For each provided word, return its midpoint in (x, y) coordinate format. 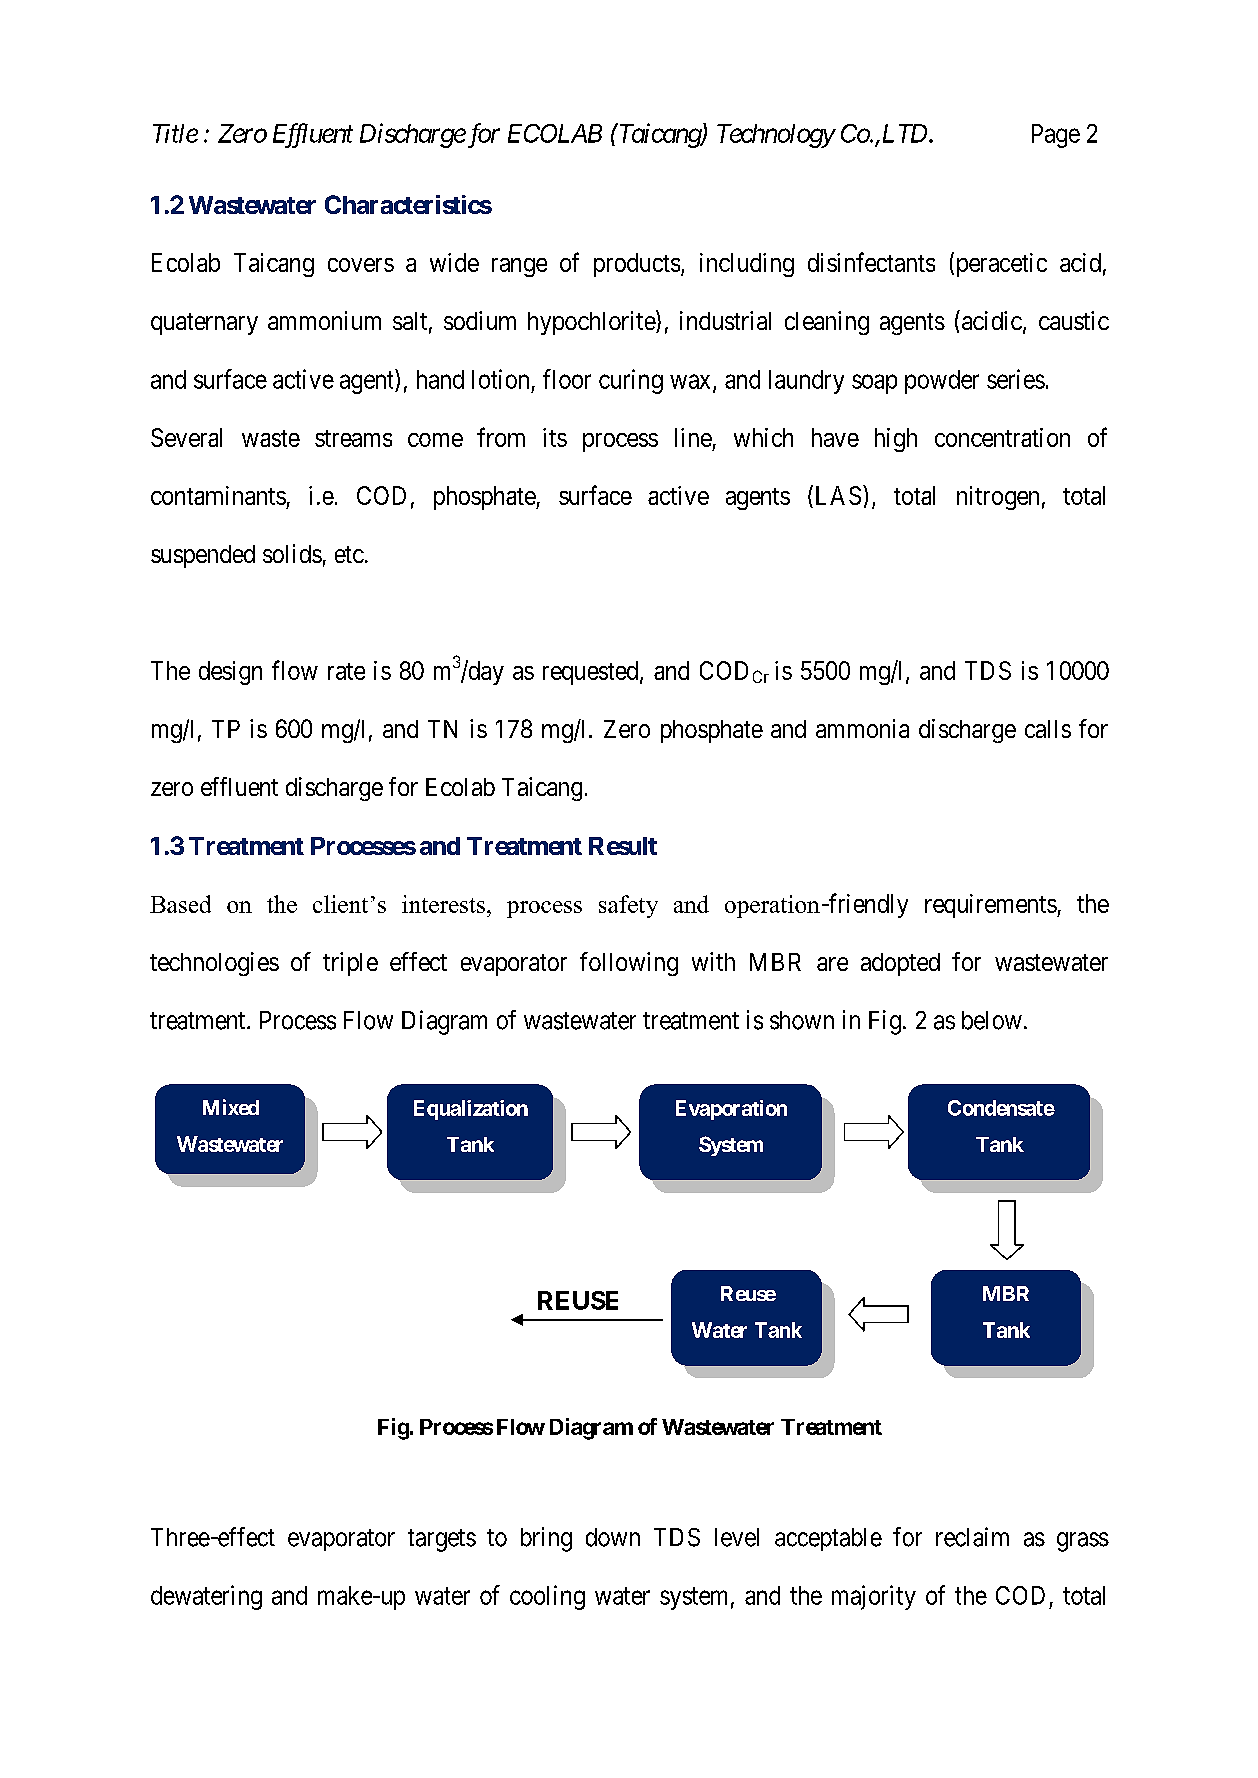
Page (1056, 136)
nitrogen (998, 498)
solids (292, 553)
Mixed (231, 1107)
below (992, 1020)
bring (546, 1539)
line (693, 437)
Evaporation (731, 1110)
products (637, 265)
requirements (991, 906)
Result (623, 846)
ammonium (324, 320)
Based (180, 904)
